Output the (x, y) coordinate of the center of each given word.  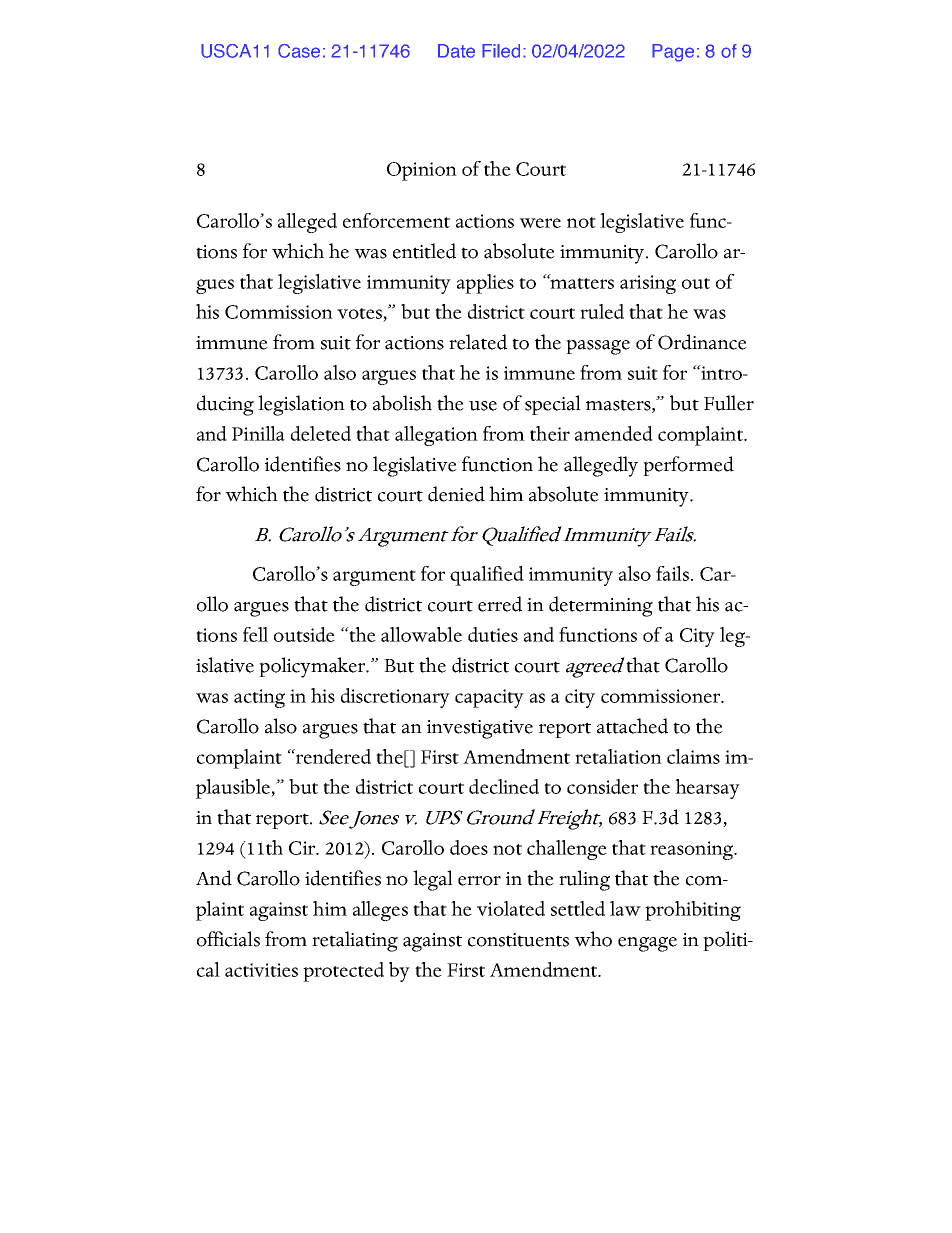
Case (299, 51)
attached (632, 726)
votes (360, 315)
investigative (480, 729)
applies (485, 284)
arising (648, 284)
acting (259, 698)
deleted (321, 433)
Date (456, 51)
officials (228, 939)
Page (673, 53)
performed (688, 466)
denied (456, 494)
